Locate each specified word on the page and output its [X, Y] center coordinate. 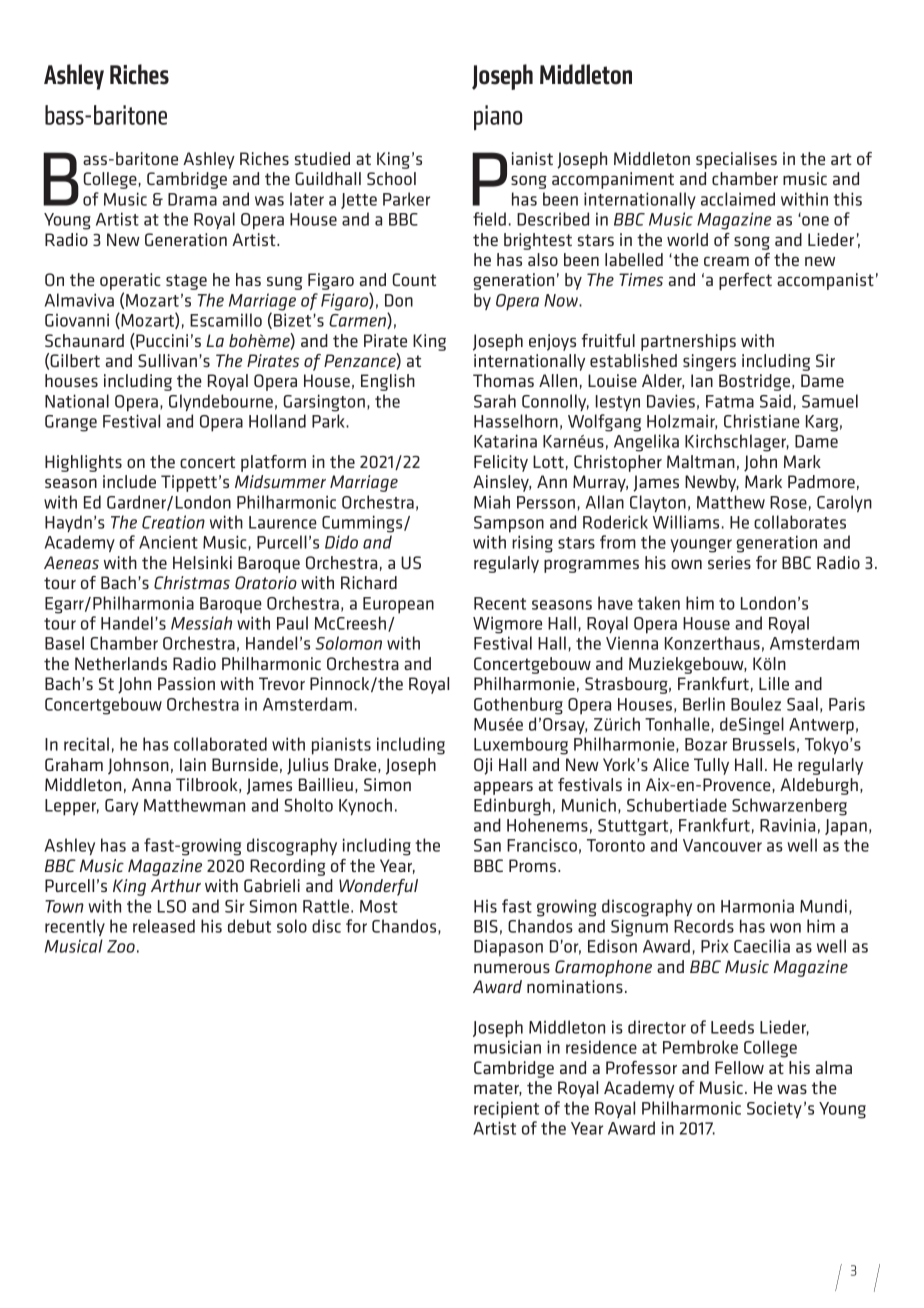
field [489, 219]
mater [498, 1089]
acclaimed [738, 199]
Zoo [121, 946]
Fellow [739, 1067]
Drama [192, 199]
